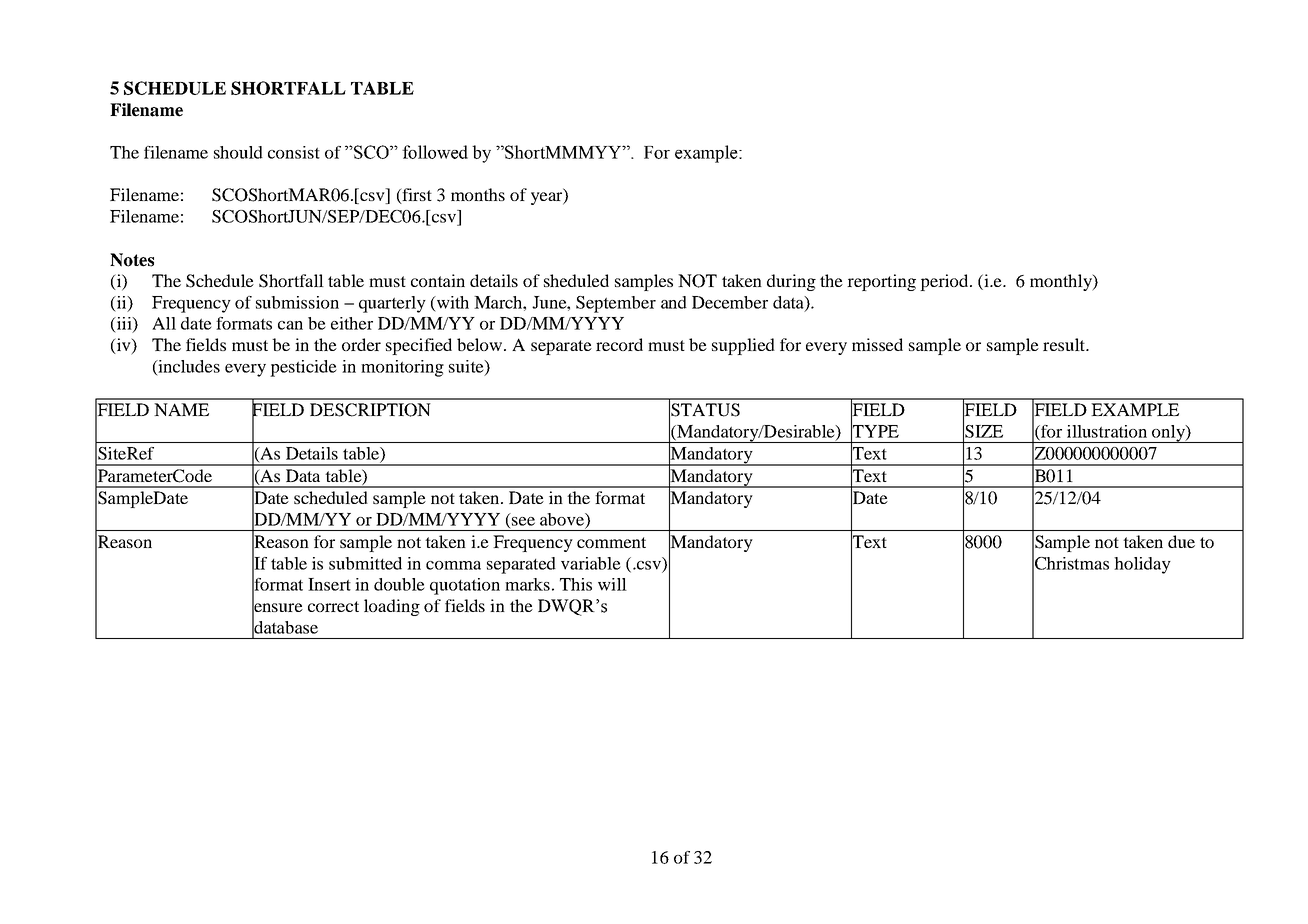  What do you see at coordinates (303, 368) in the screenshot?
I see `pesticide` at bounding box center [303, 368].
